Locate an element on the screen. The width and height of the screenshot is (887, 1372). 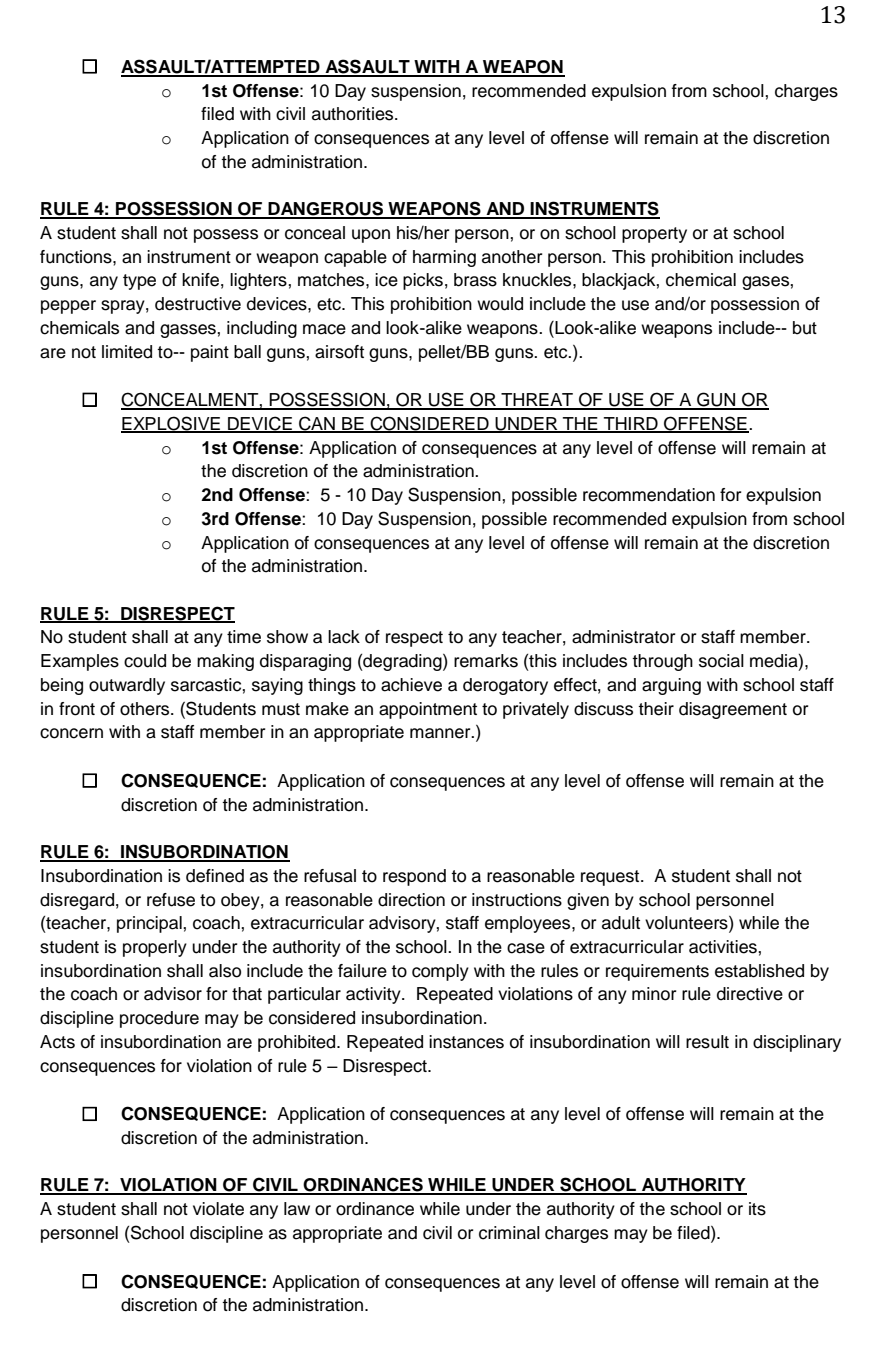
authorities is located at coordinates (354, 114).
